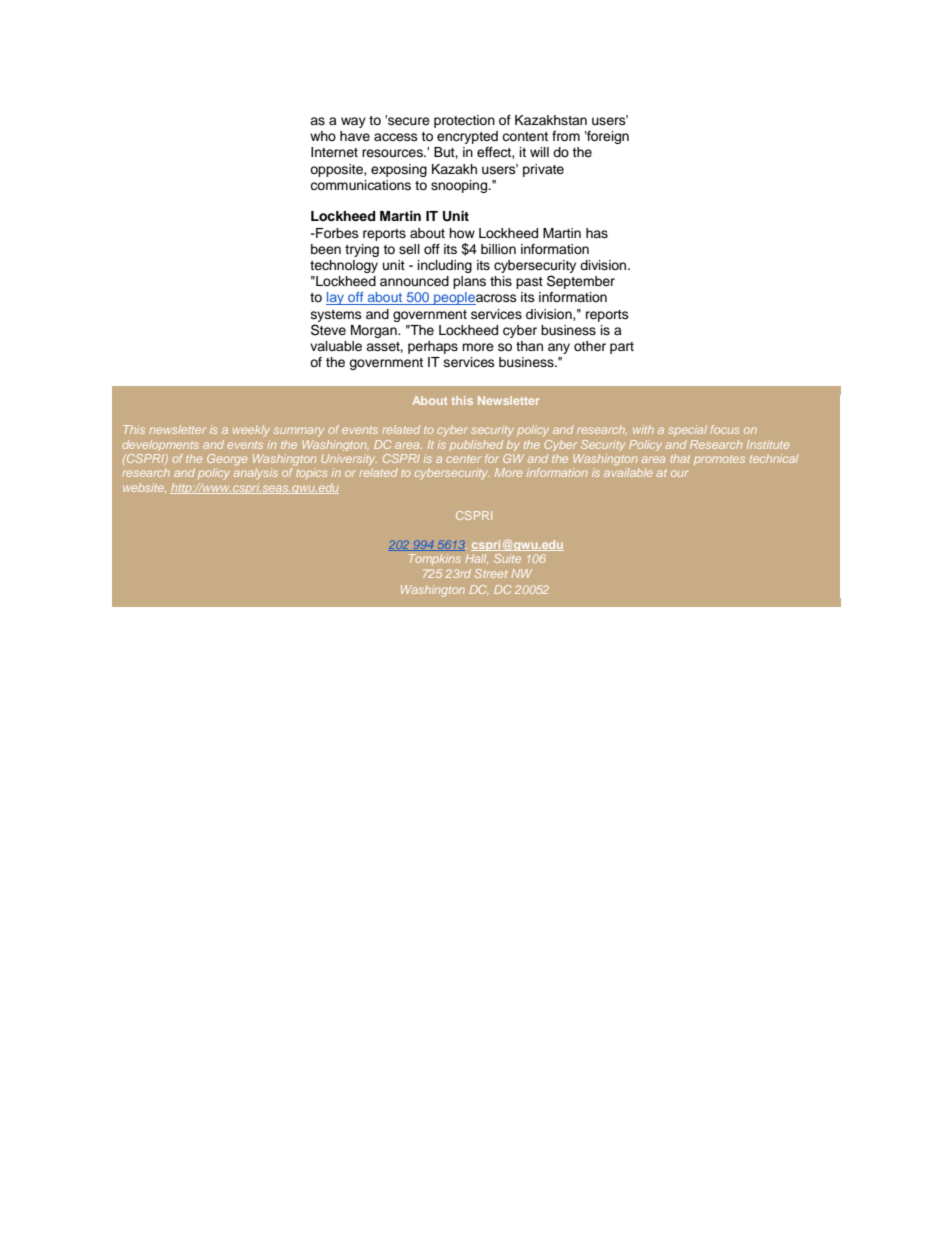  What do you see at coordinates (467, 137) in the screenshot?
I see `encrypted` at bounding box center [467, 137].
